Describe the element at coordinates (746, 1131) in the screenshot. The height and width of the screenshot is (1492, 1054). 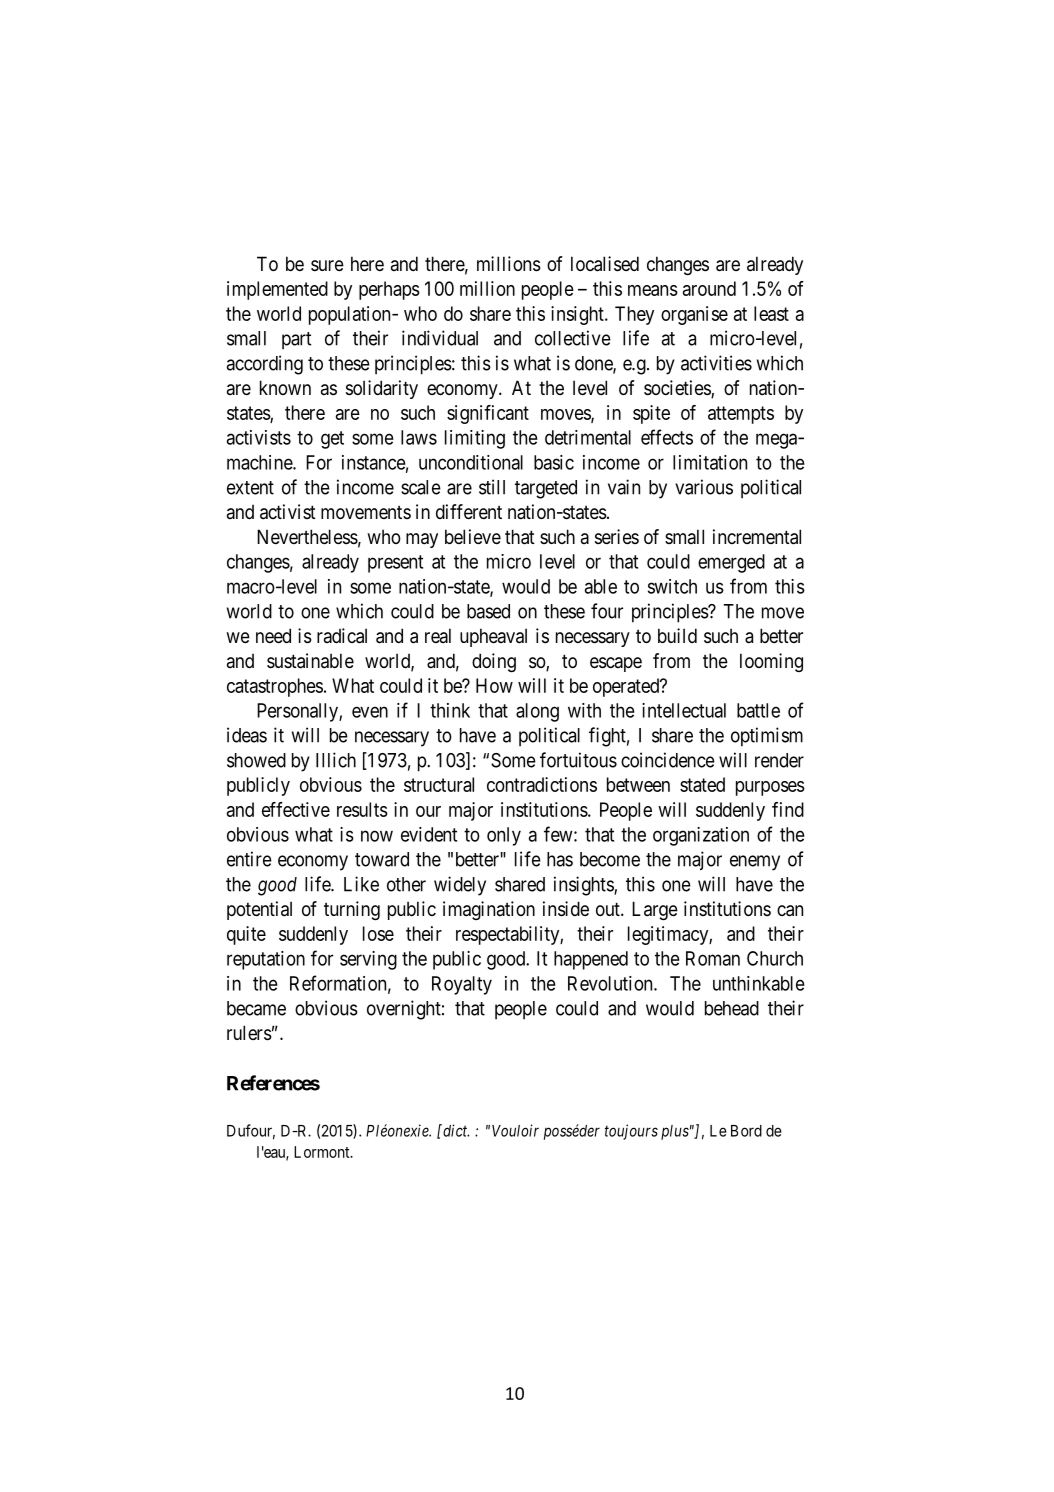
I see `Bord` at that location.
